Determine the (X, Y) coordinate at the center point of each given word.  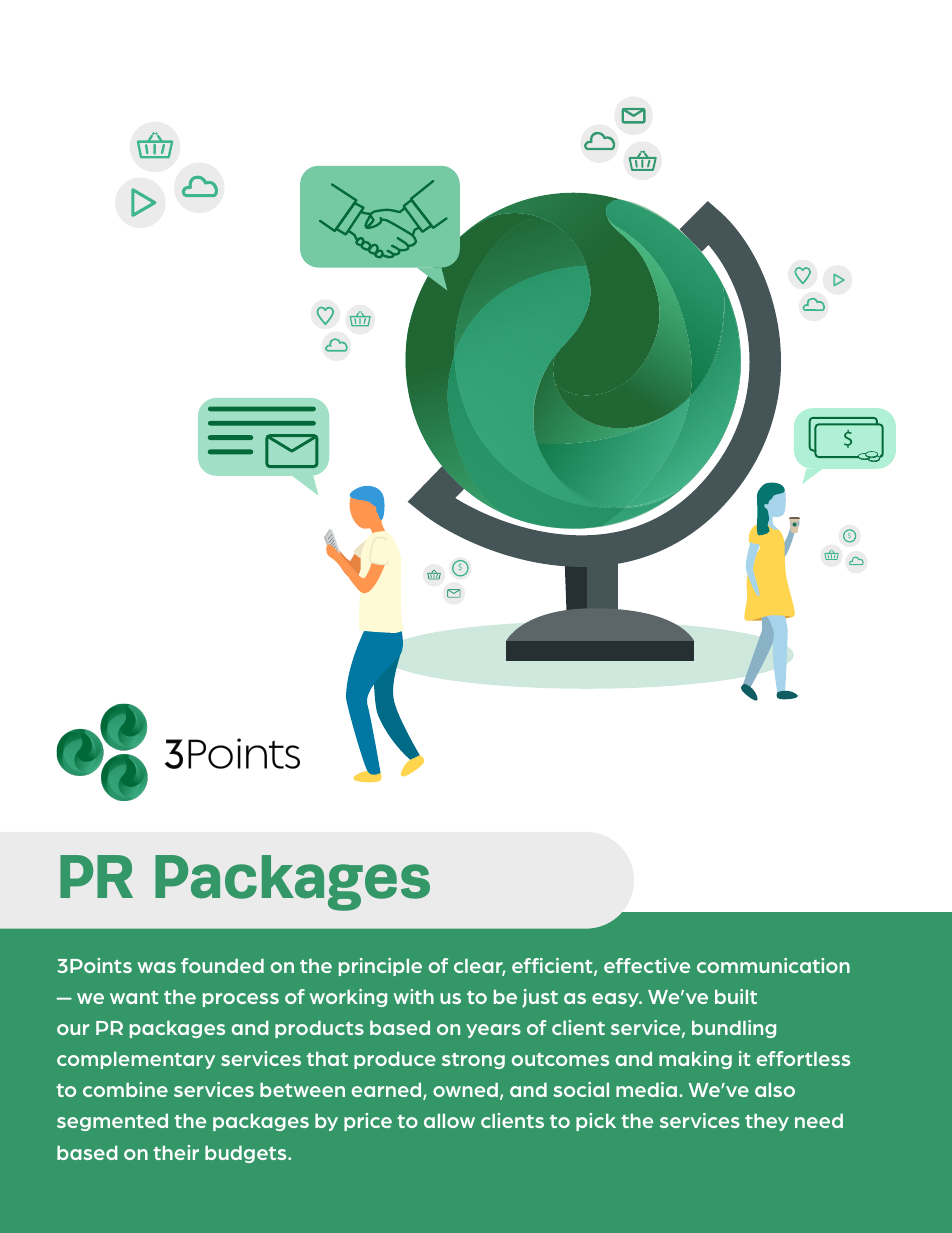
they (767, 1122)
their (176, 1152)
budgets (247, 1154)
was (156, 967)
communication (773, 965)
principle (380, 967)
